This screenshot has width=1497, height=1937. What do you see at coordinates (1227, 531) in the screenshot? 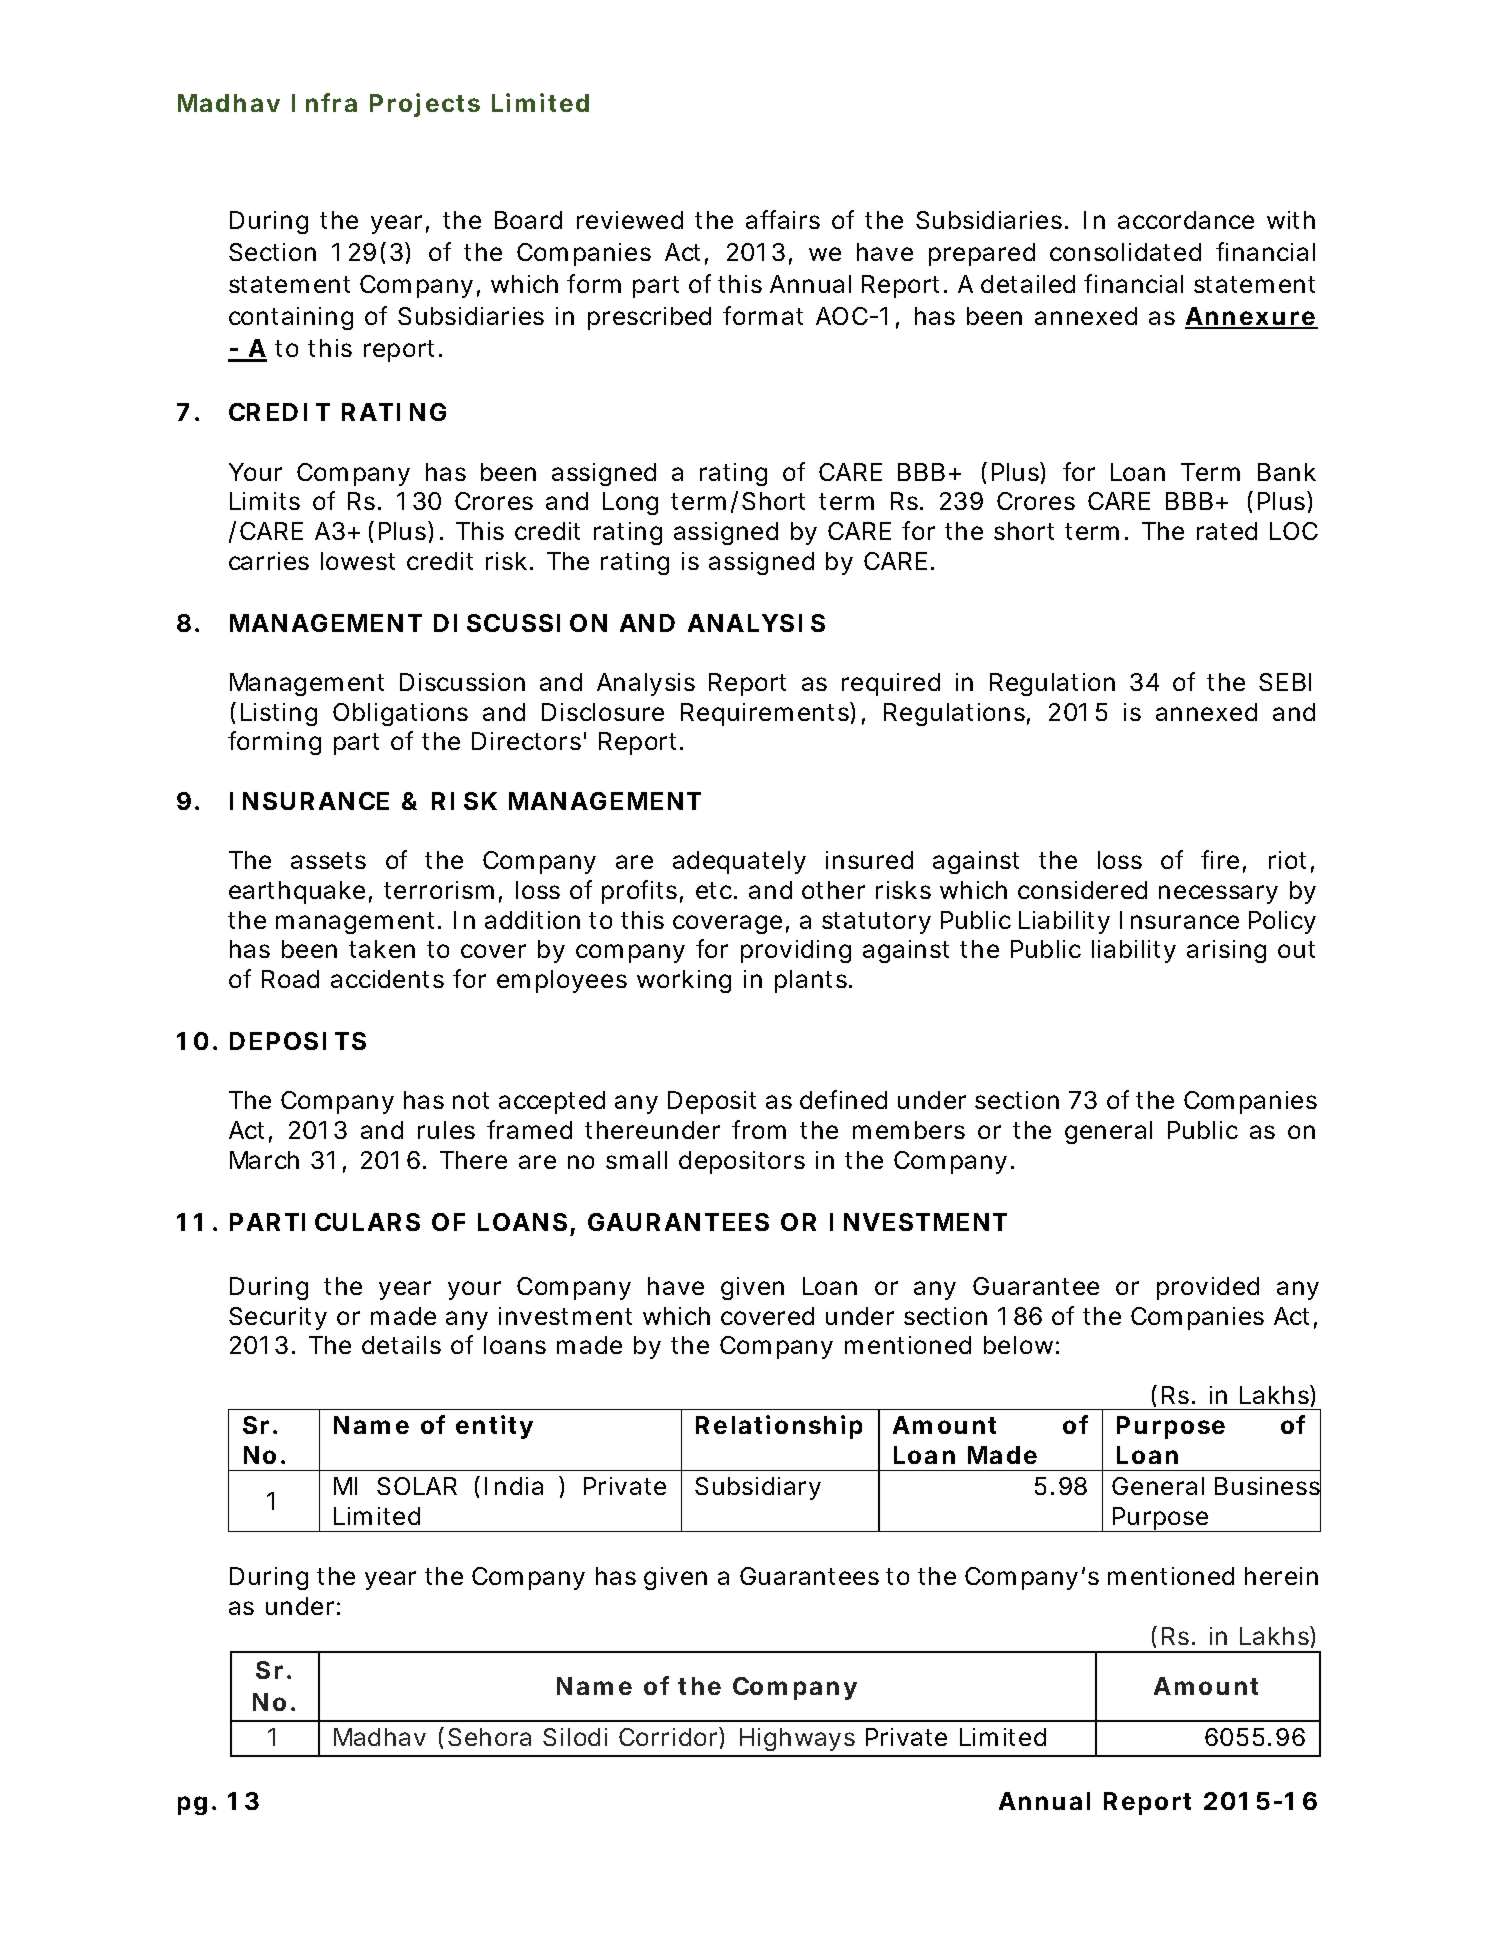
I see `rated` at bounding box center [1227, 531].
